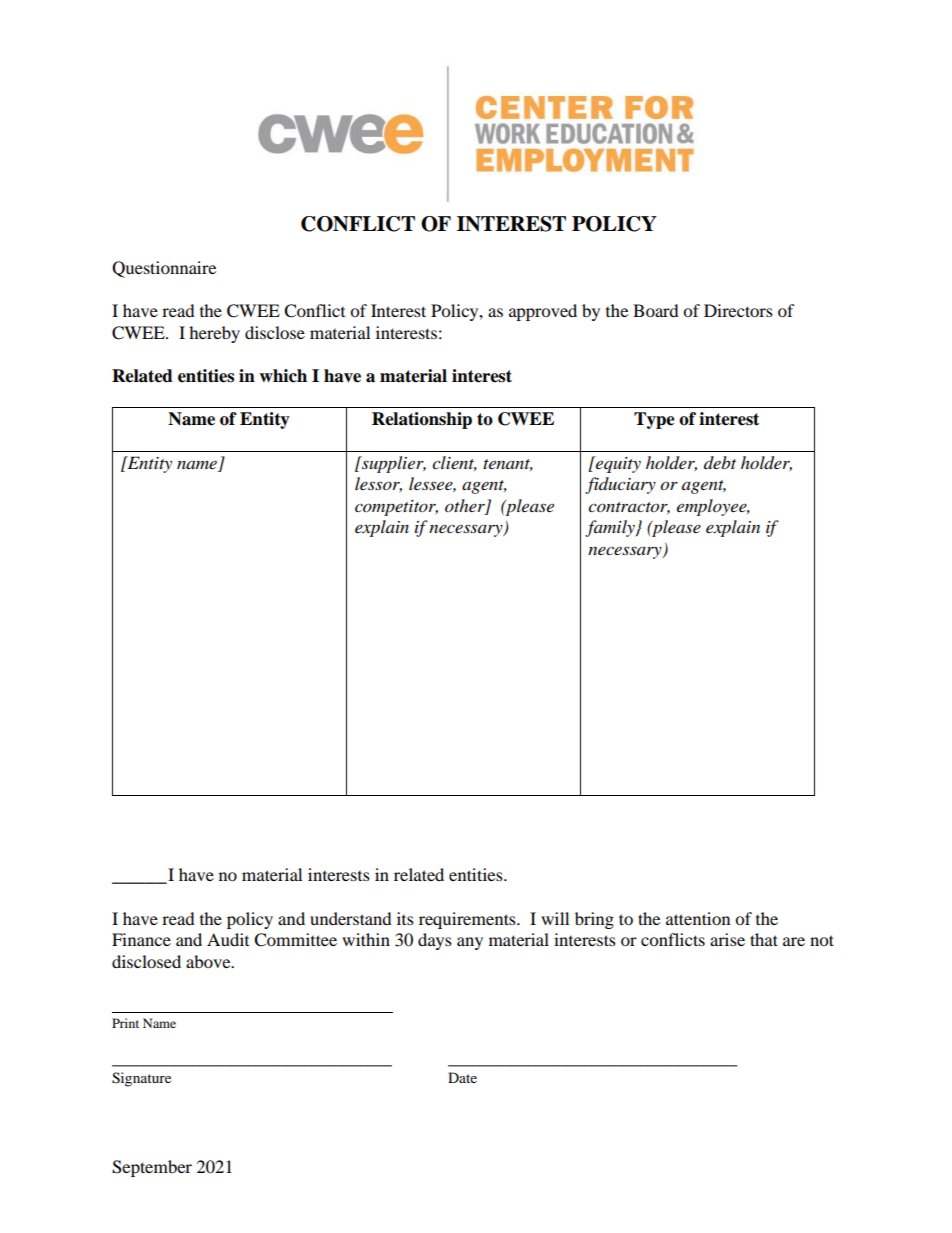 Image resolution: width=952 pixels, height=1233 pixels. I want to click on Directors, so click(738, 310).
